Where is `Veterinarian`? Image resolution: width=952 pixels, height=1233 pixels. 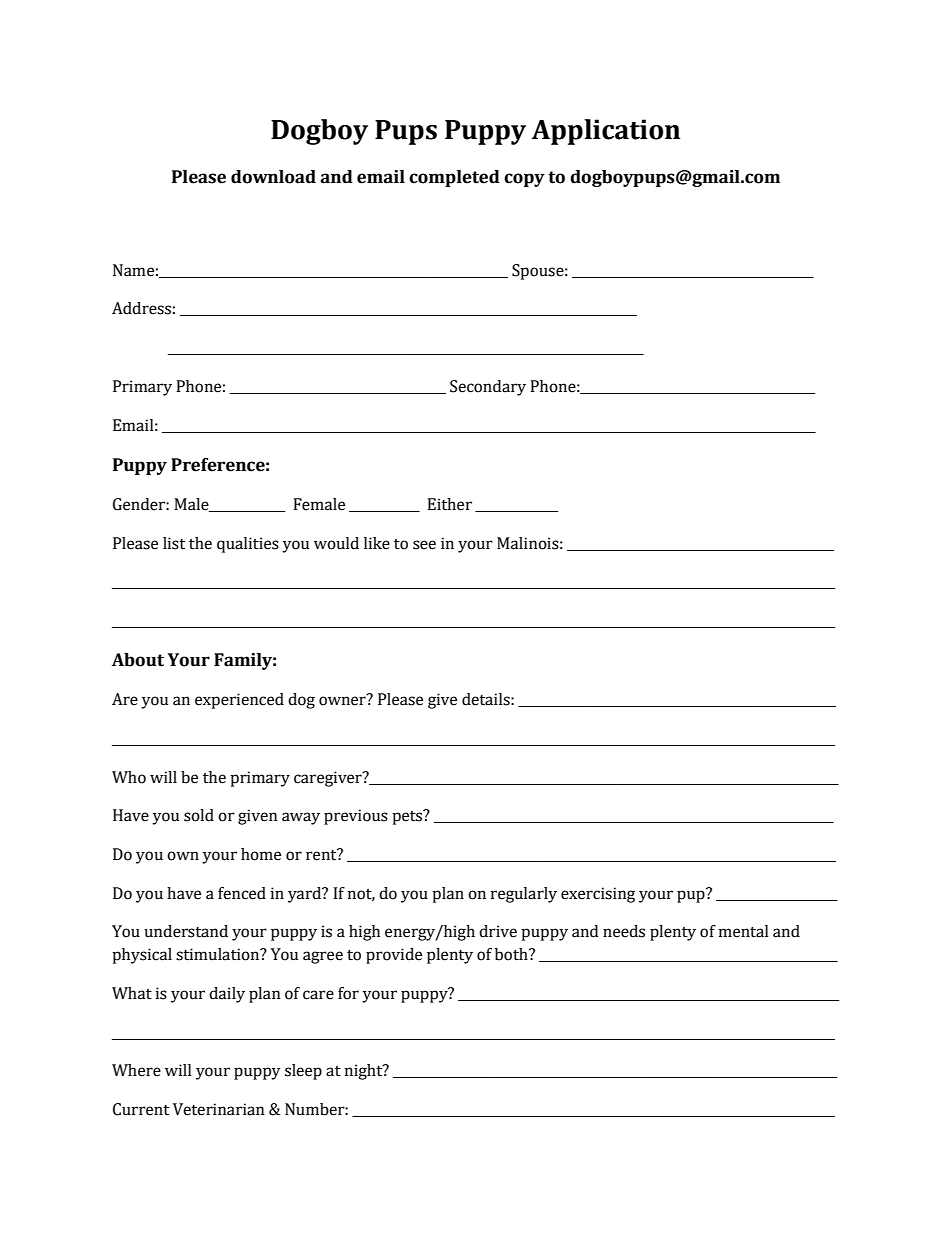 Veterinarian is located at coordinates (219, 1109).
